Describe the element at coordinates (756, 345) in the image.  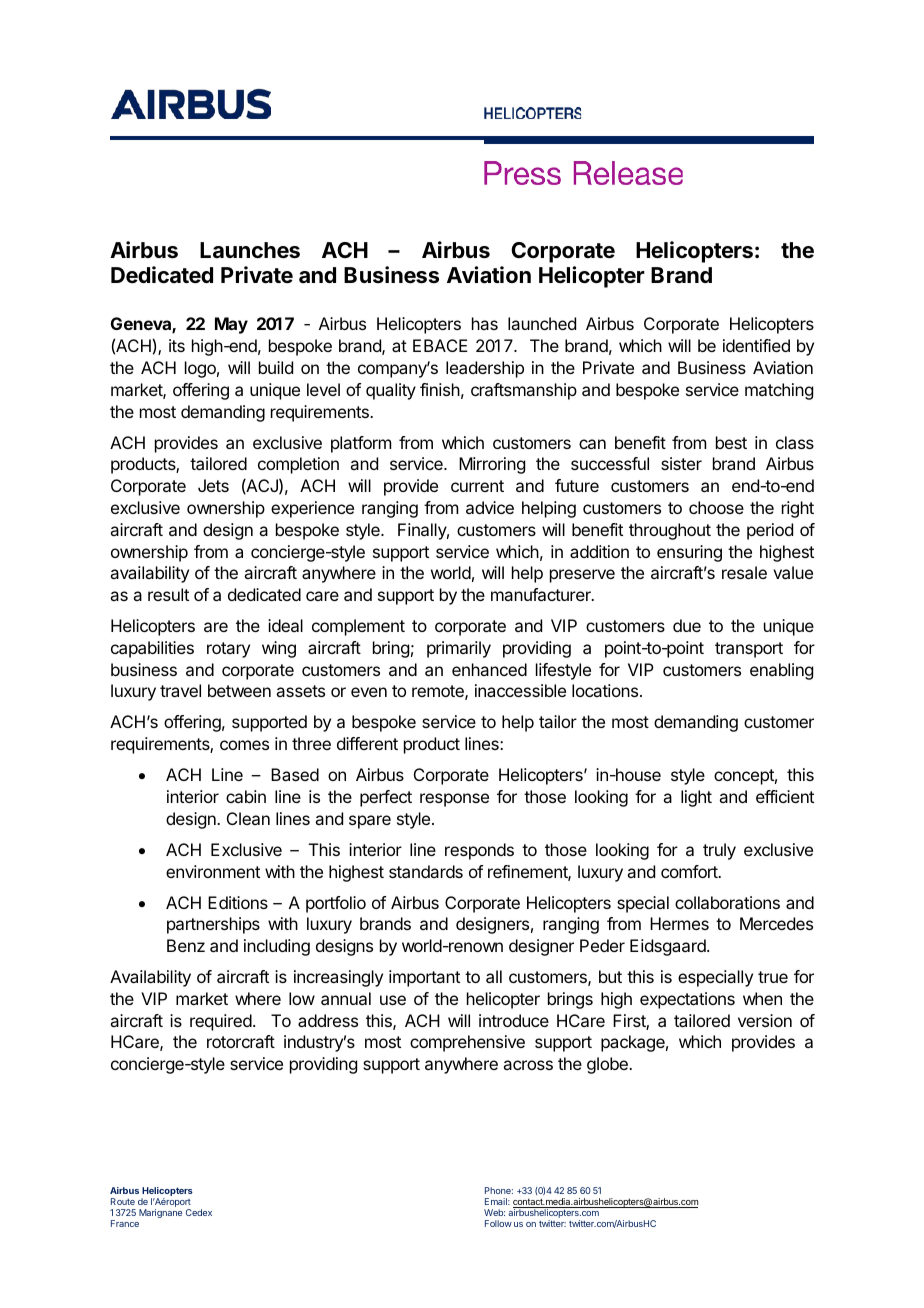
I see `identified` at that location.
